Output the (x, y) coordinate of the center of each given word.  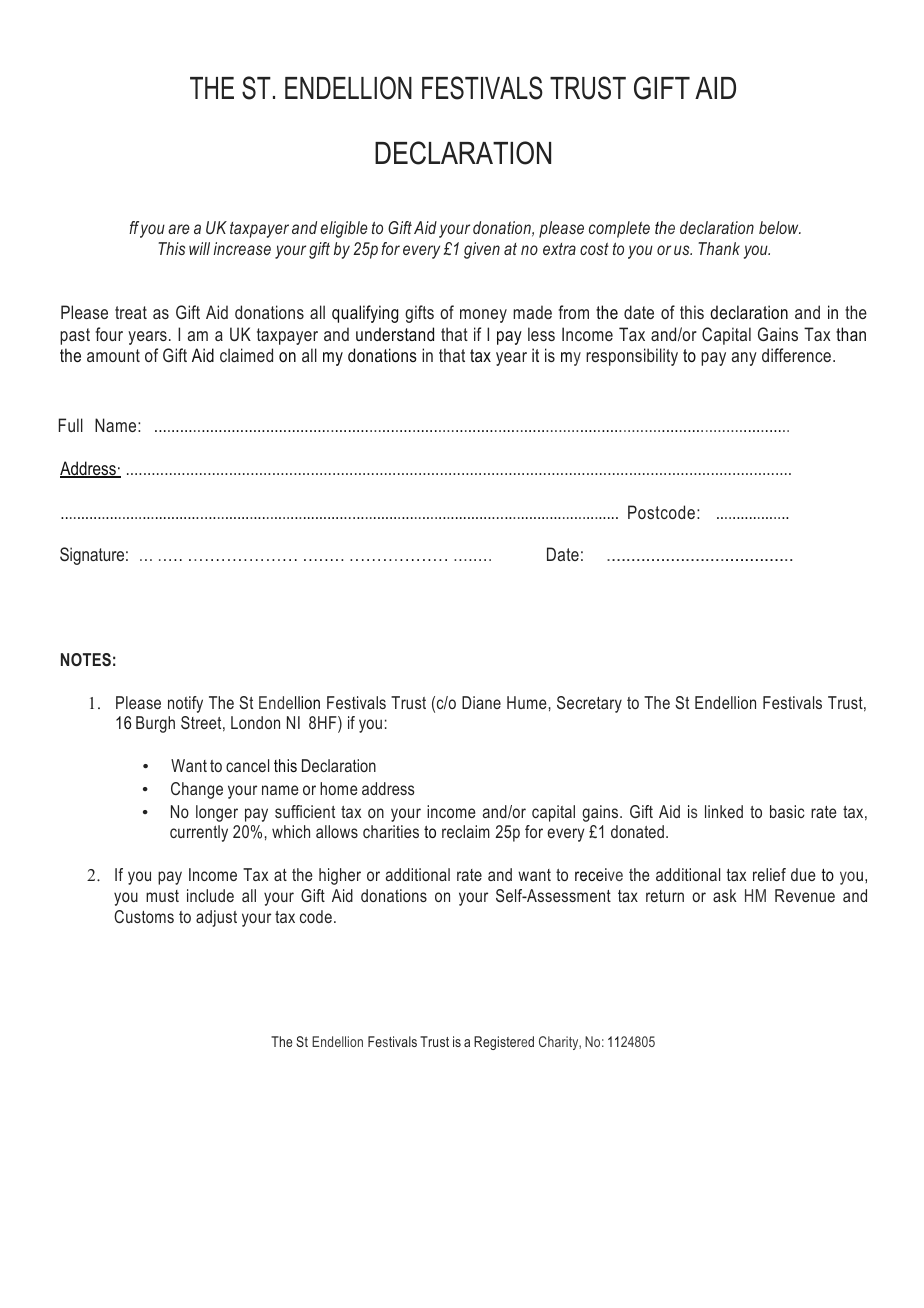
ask (725, 895)
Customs (144, 916)
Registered (504, 1043)
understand (395, 334)
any (744, 359)
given (482, 250)
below (780, 227)
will (199, 248)
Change (197, 790)
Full (71, 425)
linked (724, 811)
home (338, 788)
